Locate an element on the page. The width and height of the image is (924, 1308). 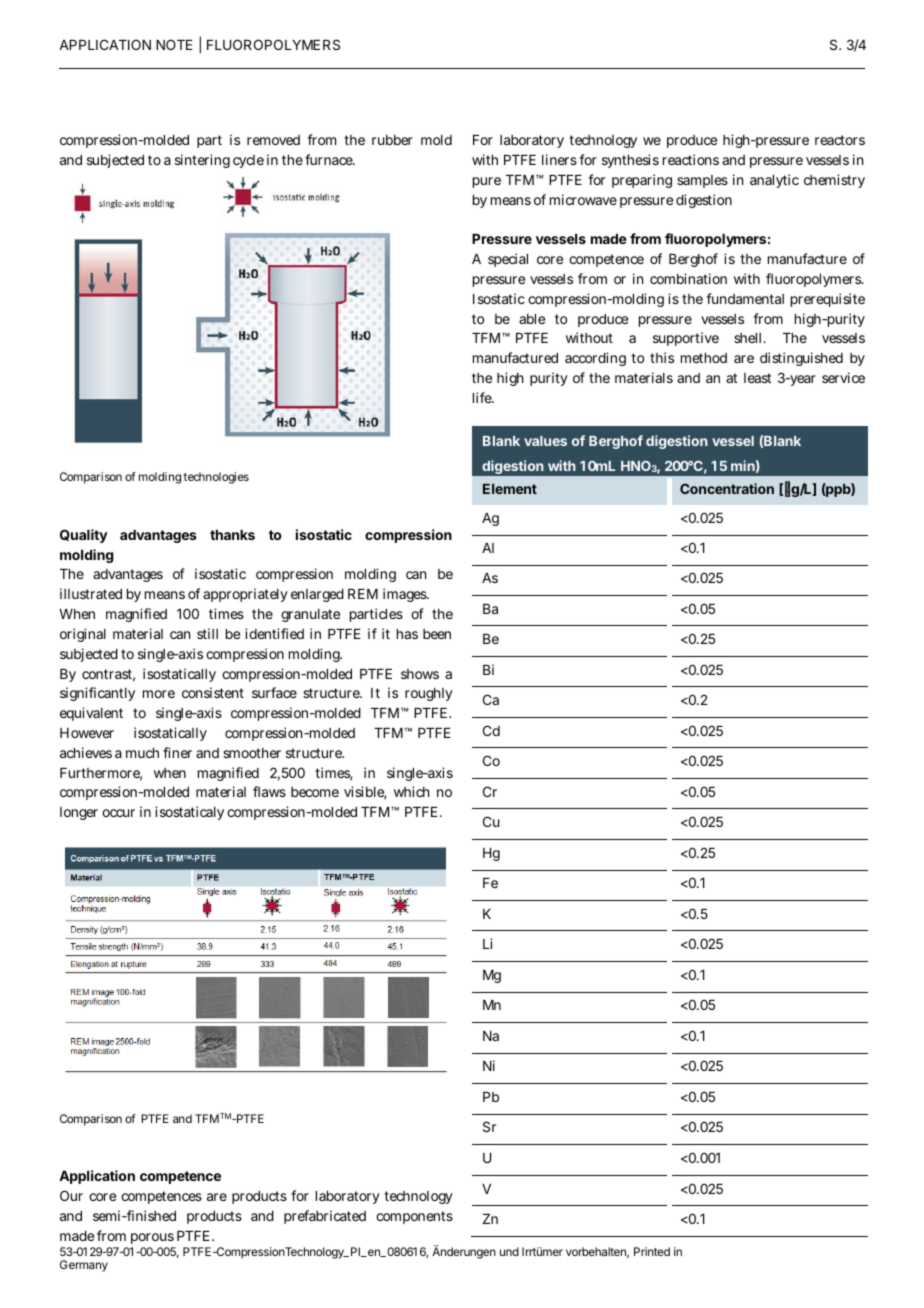
been is located at coordinates (437, 634).
